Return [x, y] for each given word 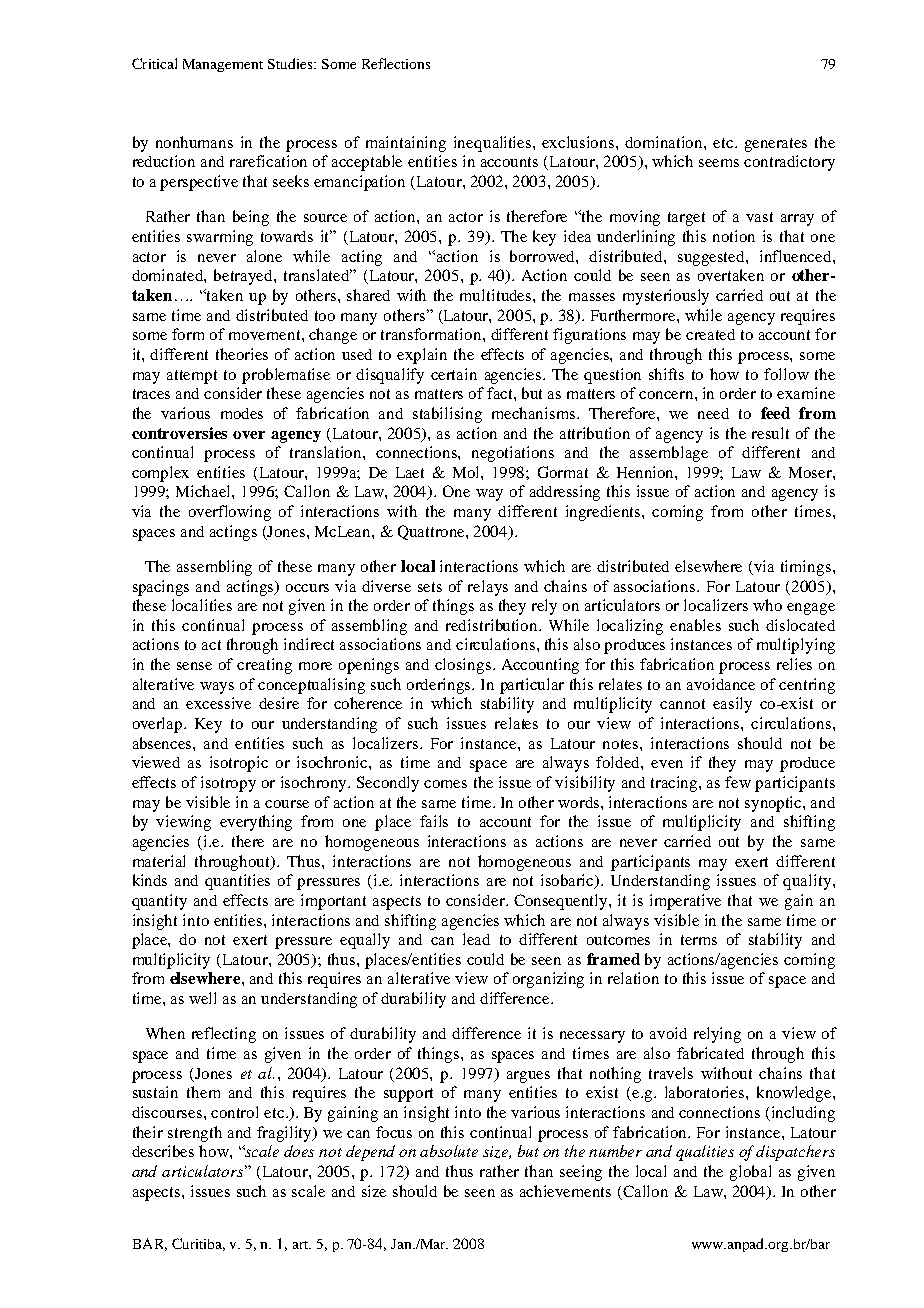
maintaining [406, 144]
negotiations [513, 454]
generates [776, 145]
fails [434, 821]
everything [256, 823]
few [738, 782]
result [770, 433]
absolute [449, 1151]
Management [223, 65]
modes [242, 413]
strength [195, 1134]
